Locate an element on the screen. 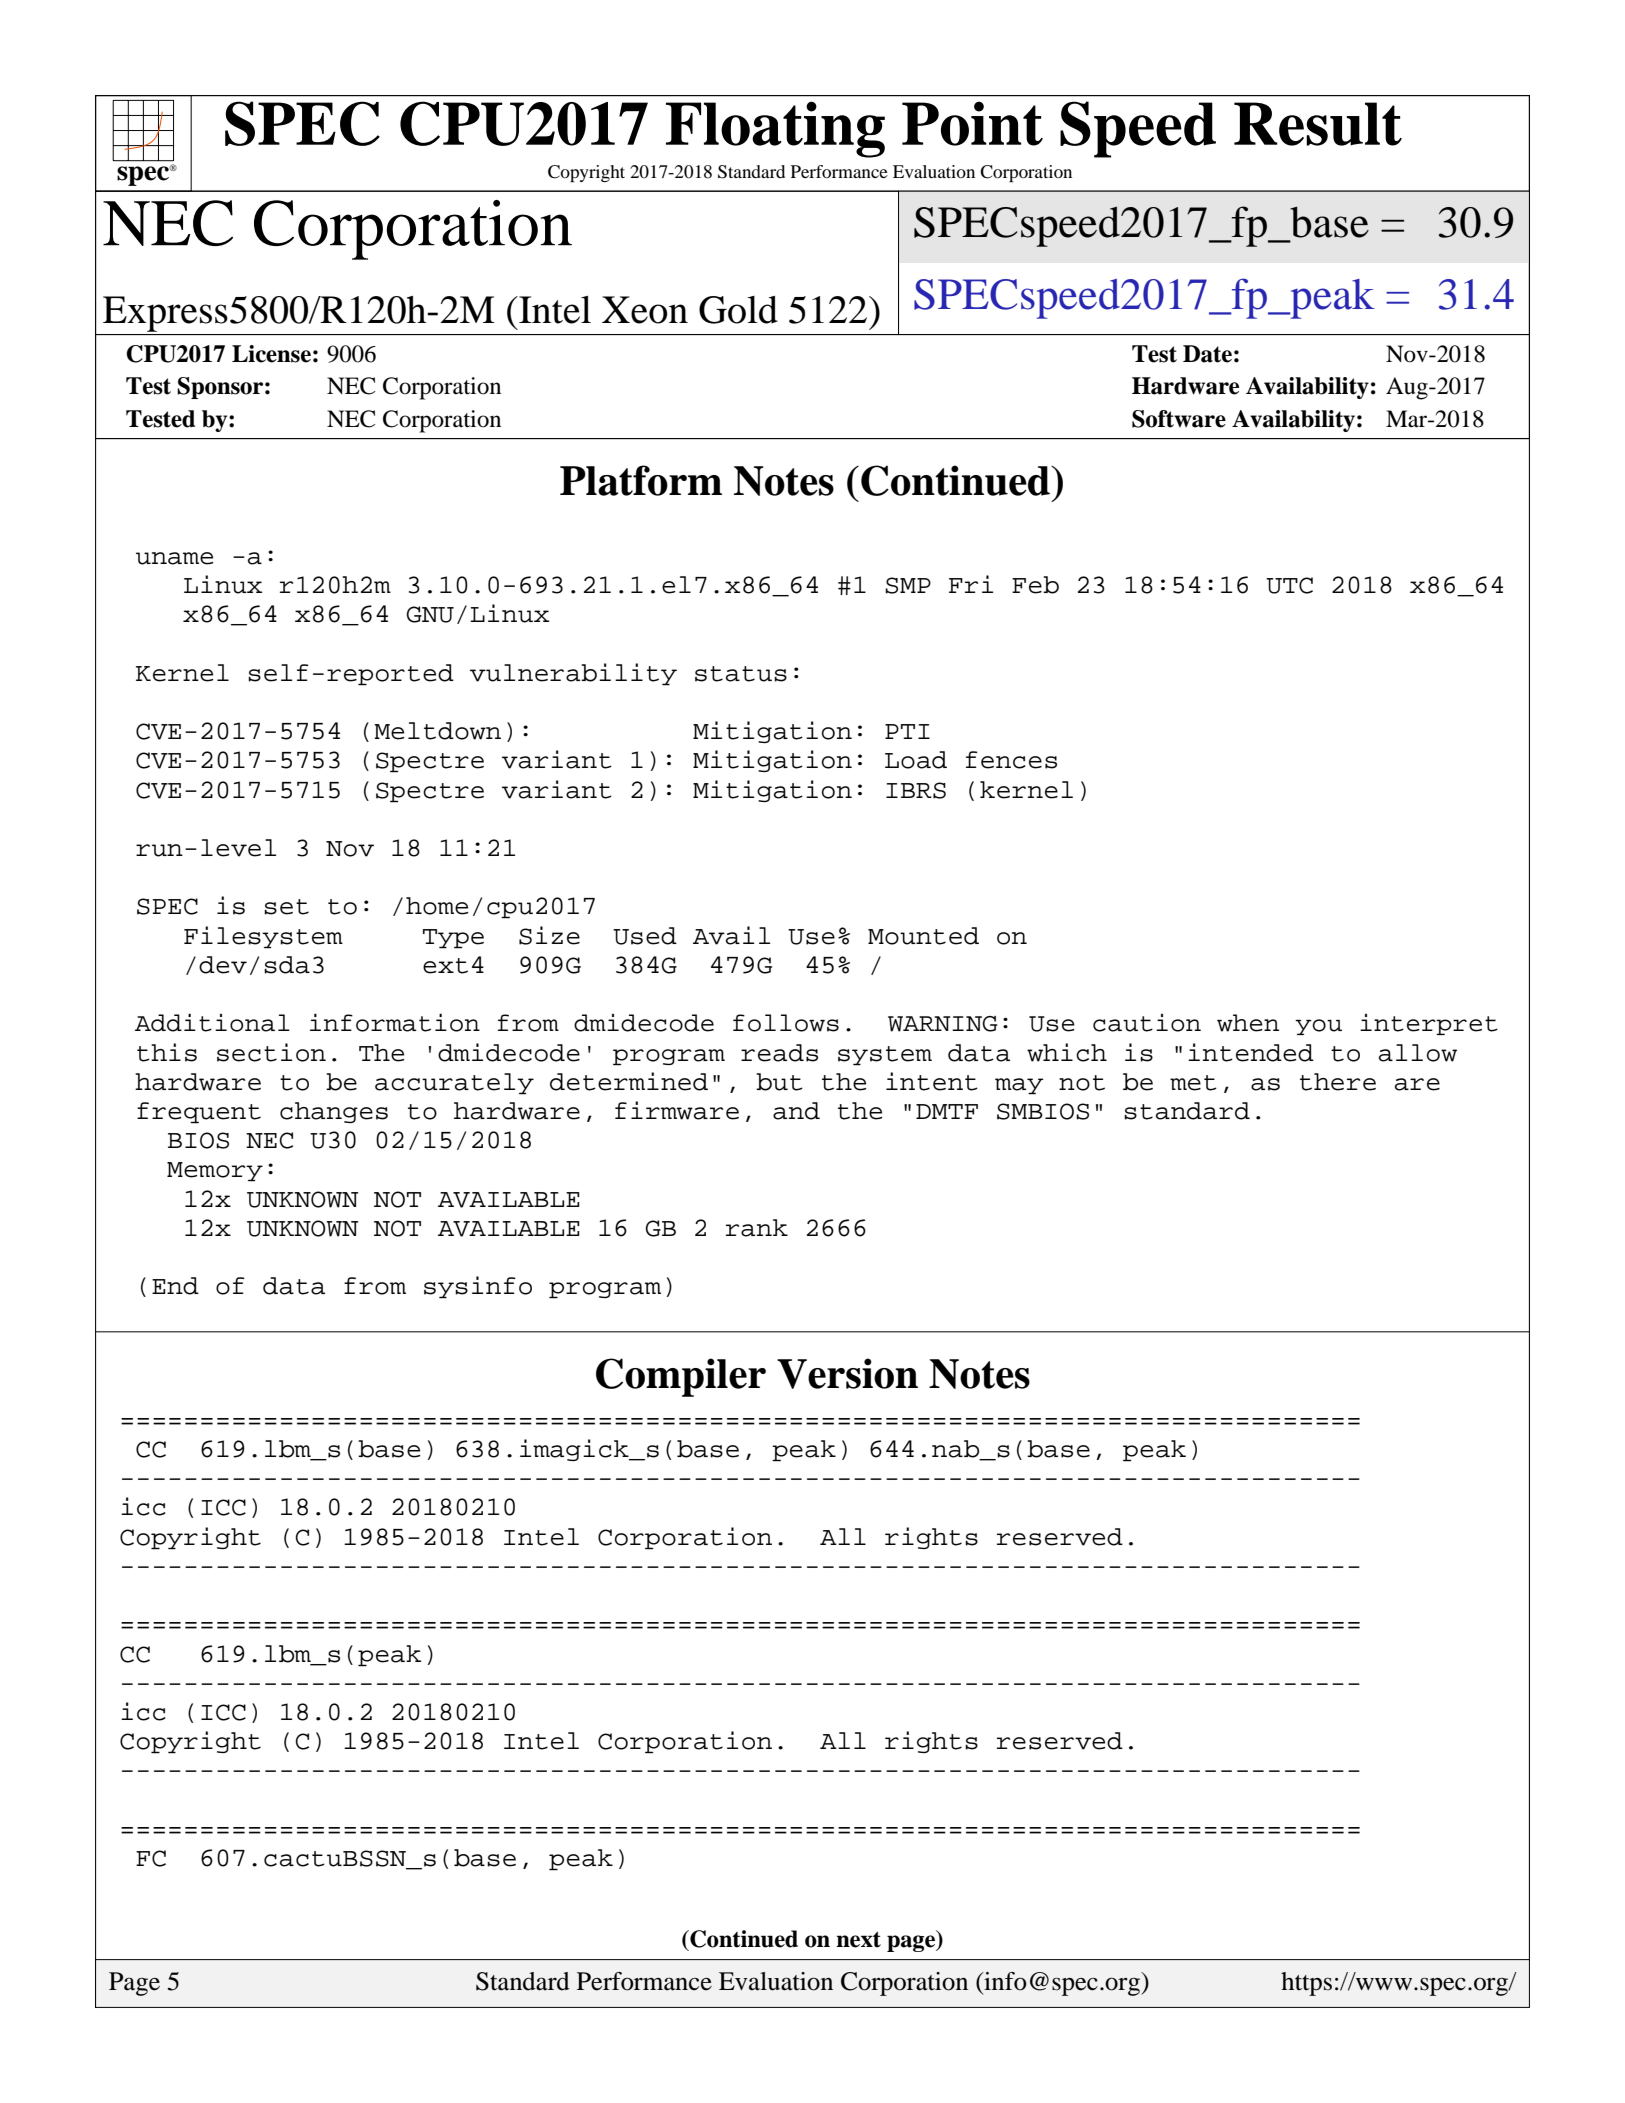  next is located at coordinates (858, 1940).
